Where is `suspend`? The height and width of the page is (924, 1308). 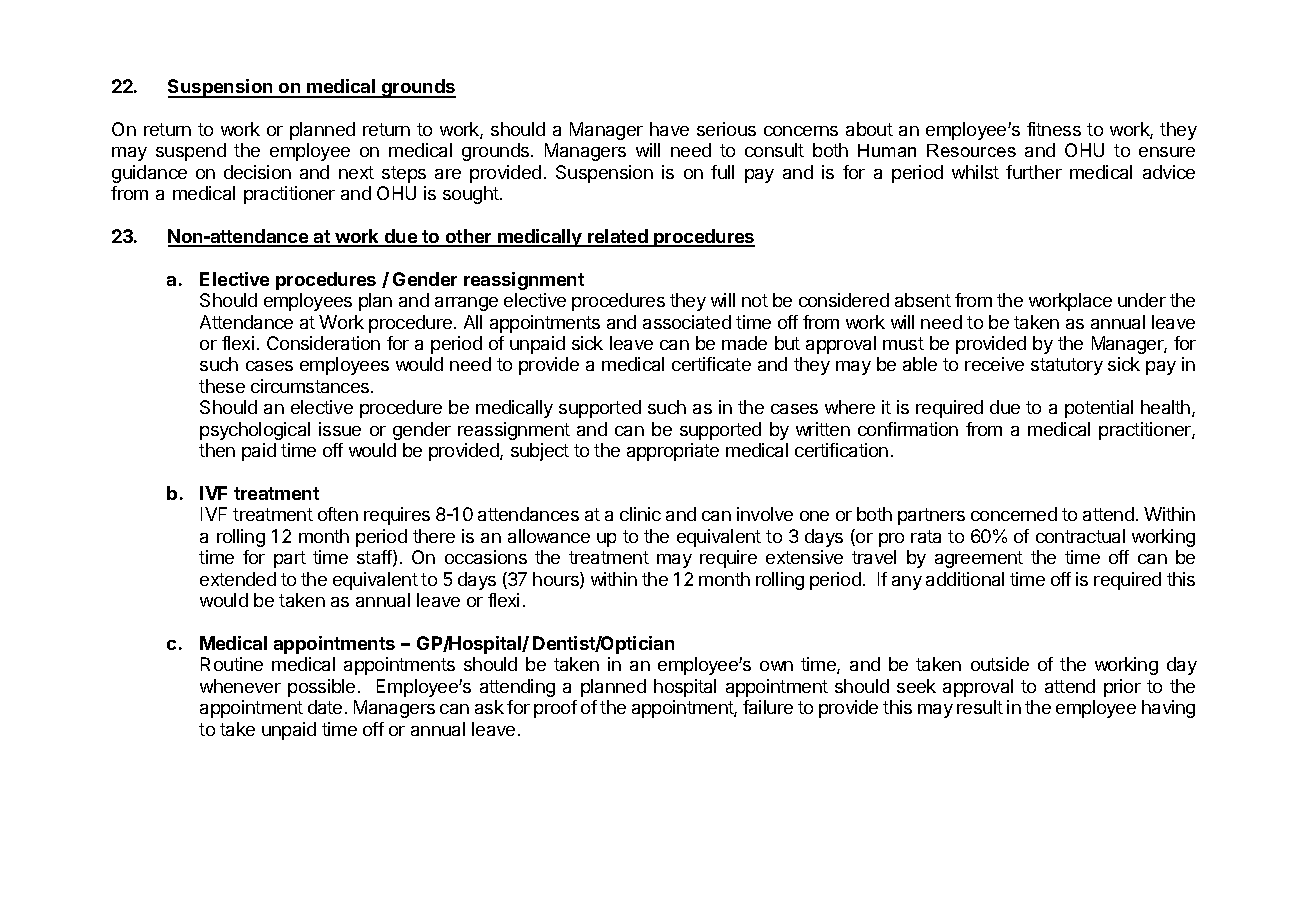
suspend is located at coordinates (191, 152).
